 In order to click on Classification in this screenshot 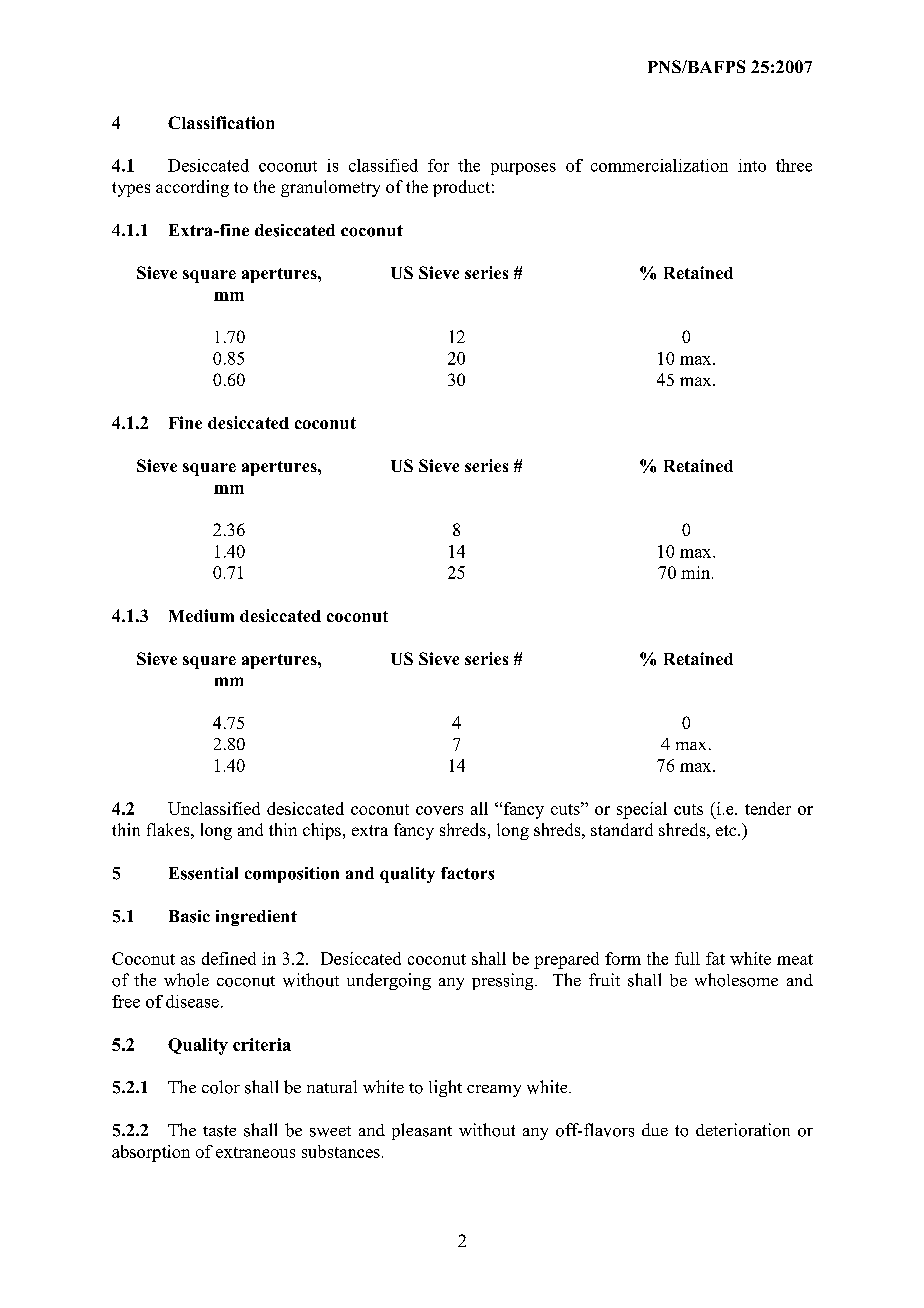, I will do `click(221, 122)`.
